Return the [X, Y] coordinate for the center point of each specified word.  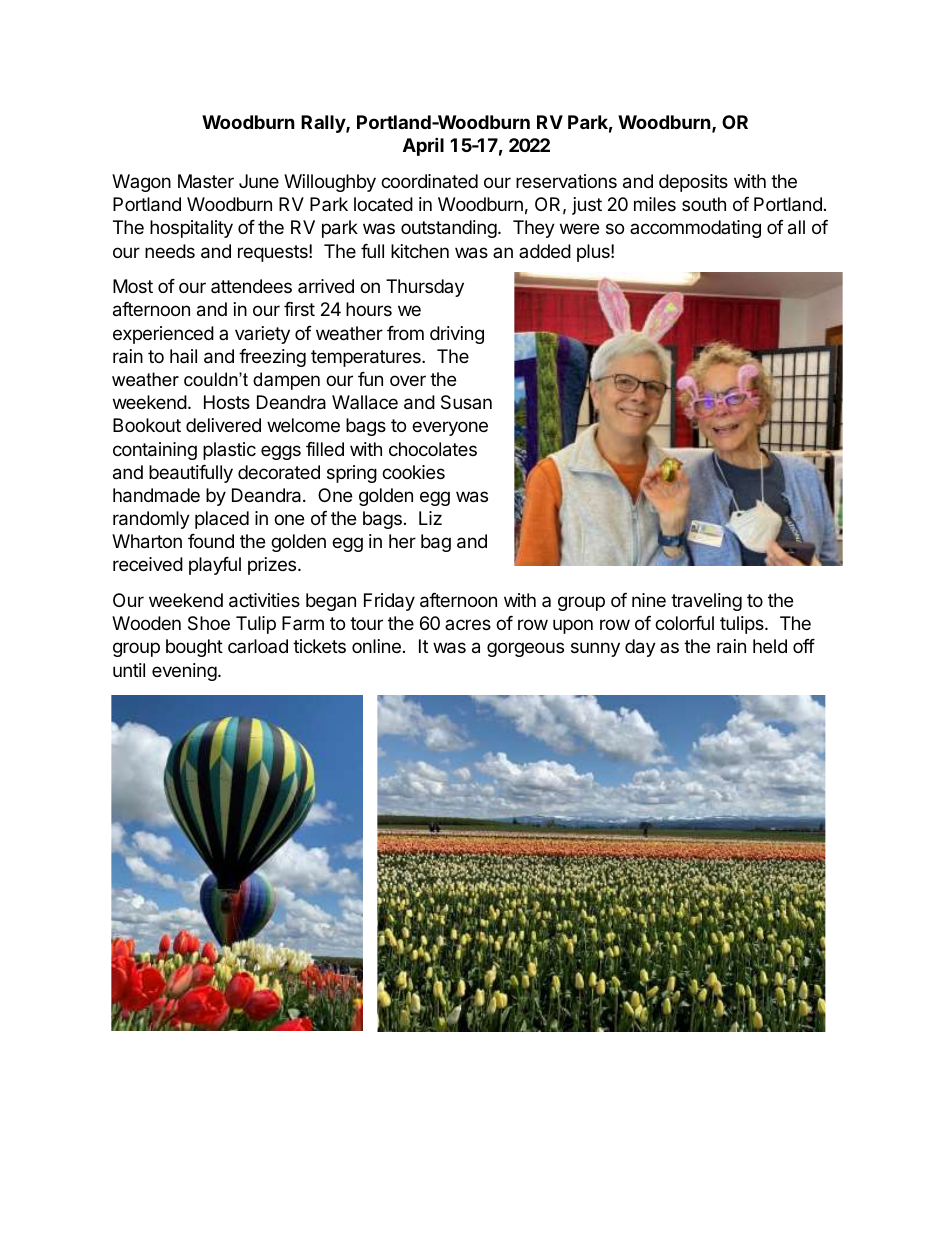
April [423, 146]
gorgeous [525, 649]
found [211, 541]
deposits [693, 183]
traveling [706, 602]
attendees [251, 286]
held [770, 646]
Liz [430, 518]
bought [194, 648]
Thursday [425, 288]
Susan [466, 402]
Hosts [227, 402]
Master [206, 181]
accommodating [695, 229]
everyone [450, 428]
